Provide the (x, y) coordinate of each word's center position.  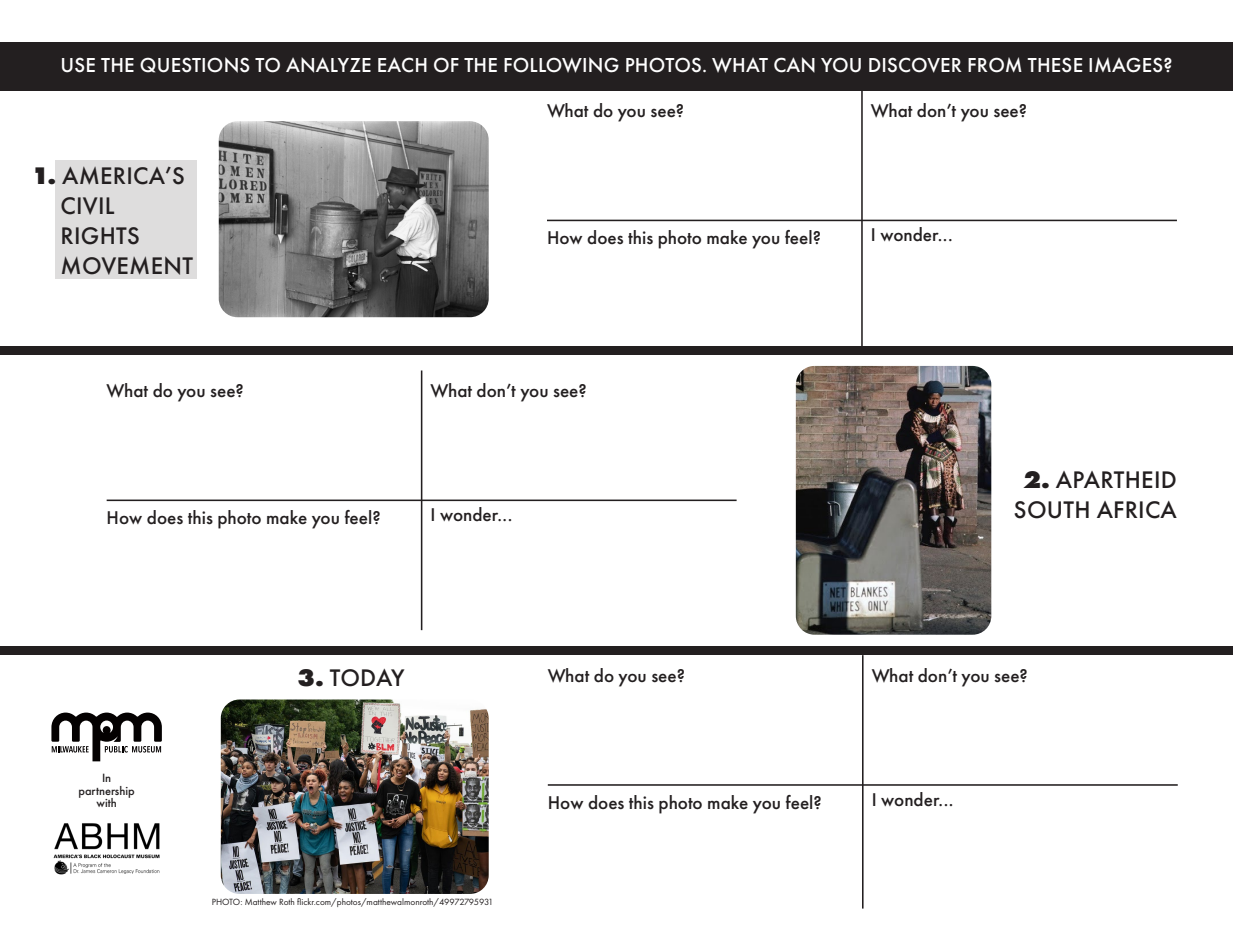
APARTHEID (1116, 479)
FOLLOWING (561, 65)
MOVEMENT (127, 266)
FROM (995, 65)
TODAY (367, 678)
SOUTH (1051, 510)
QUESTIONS (195, 65)
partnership (106, 793)
